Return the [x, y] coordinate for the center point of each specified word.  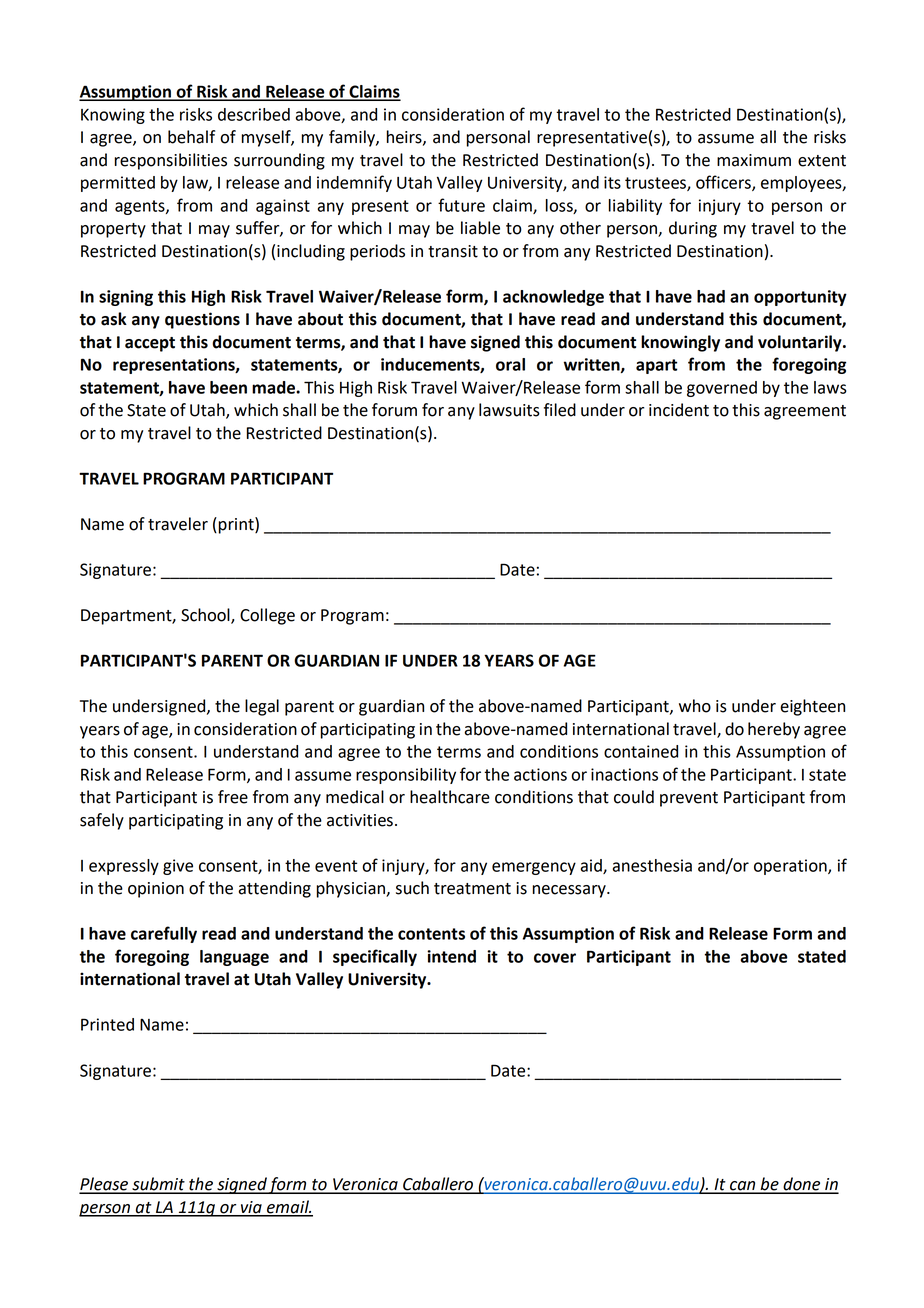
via [251, 1208]
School [206, 616]
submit [158, 1185]
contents [431, 934]
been [228, 387]
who [695, 706]
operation [791, 867]
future [461, 205]
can [743, 1187]
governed [722, 389]
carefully [164, 934]
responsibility [406, 776]
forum [394, 410]
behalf [191, 137]
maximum [754, 160]
